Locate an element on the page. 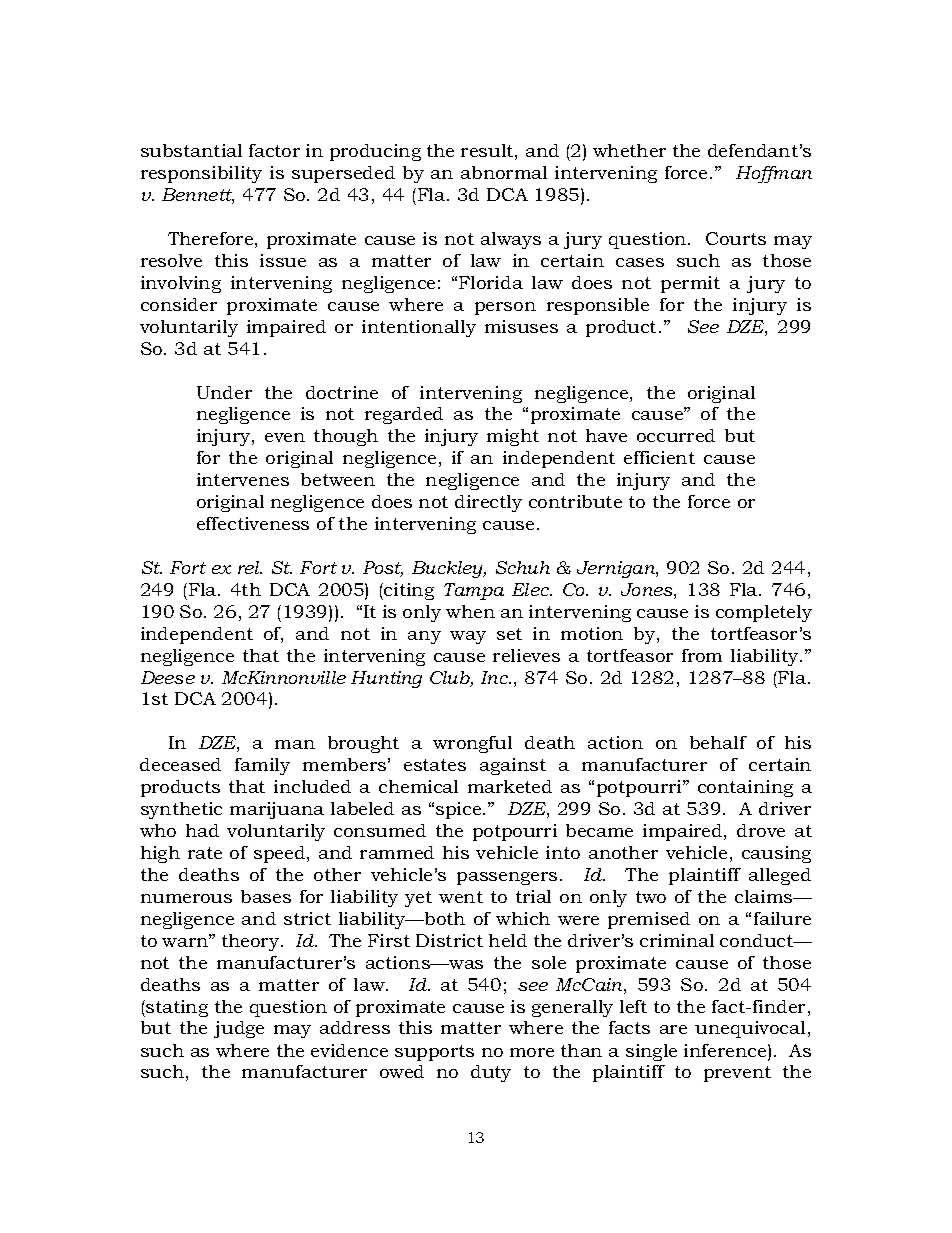 Image resolution: width=952 pixels, height=1233 pixels. drove is located at coordinates (761, 830).
